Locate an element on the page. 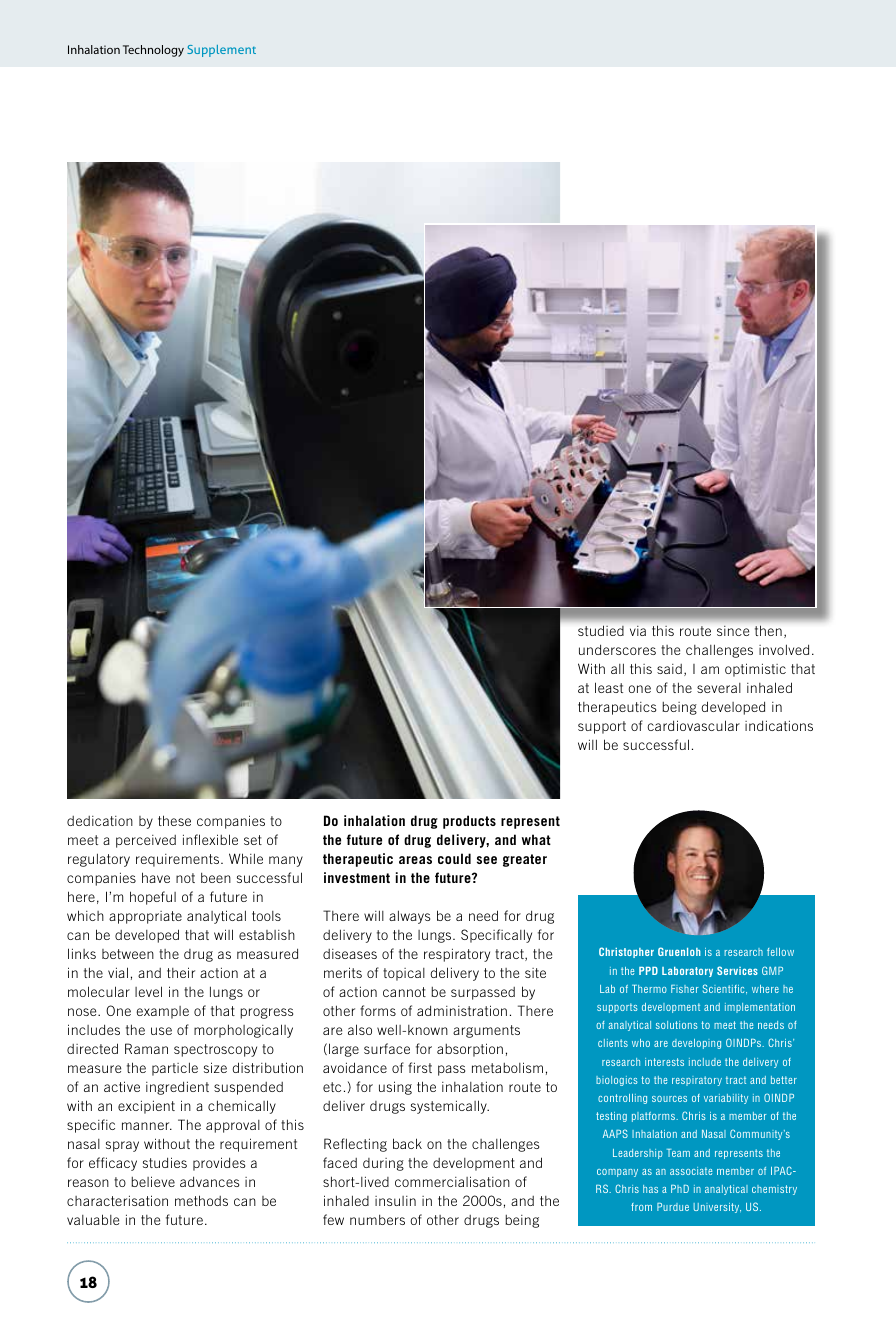 This page has height=1332, width=896. believe is located at coordinates (153, 1181).
